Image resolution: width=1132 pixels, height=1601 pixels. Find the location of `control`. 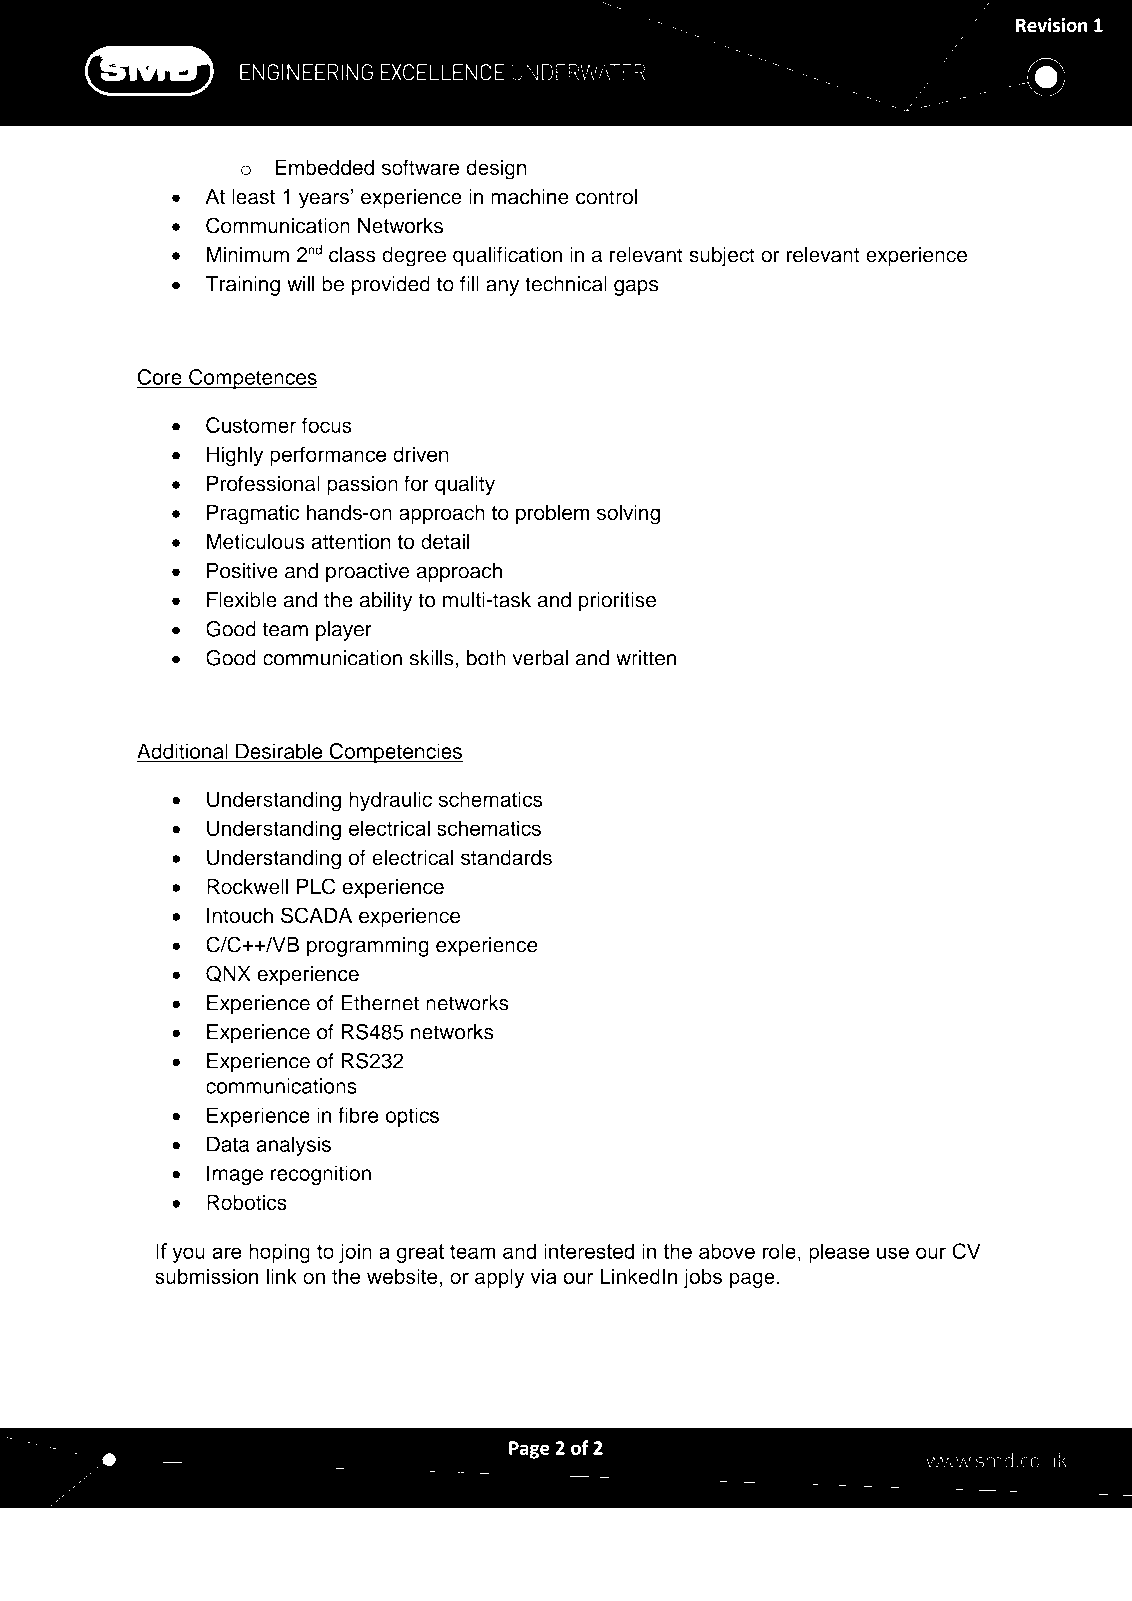

control is located at coordinates (606, 197).
